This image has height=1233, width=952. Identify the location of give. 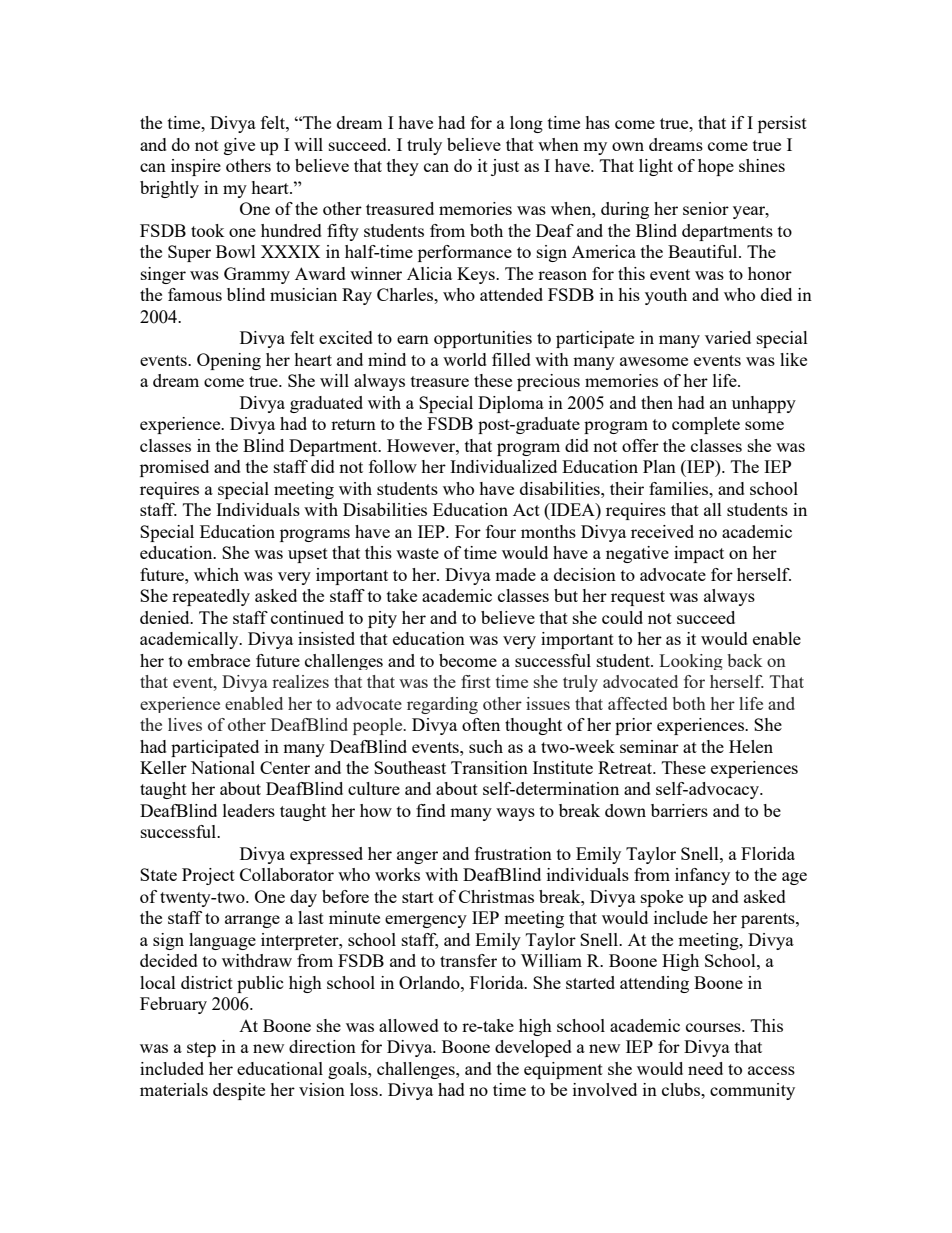
(239, 146).
